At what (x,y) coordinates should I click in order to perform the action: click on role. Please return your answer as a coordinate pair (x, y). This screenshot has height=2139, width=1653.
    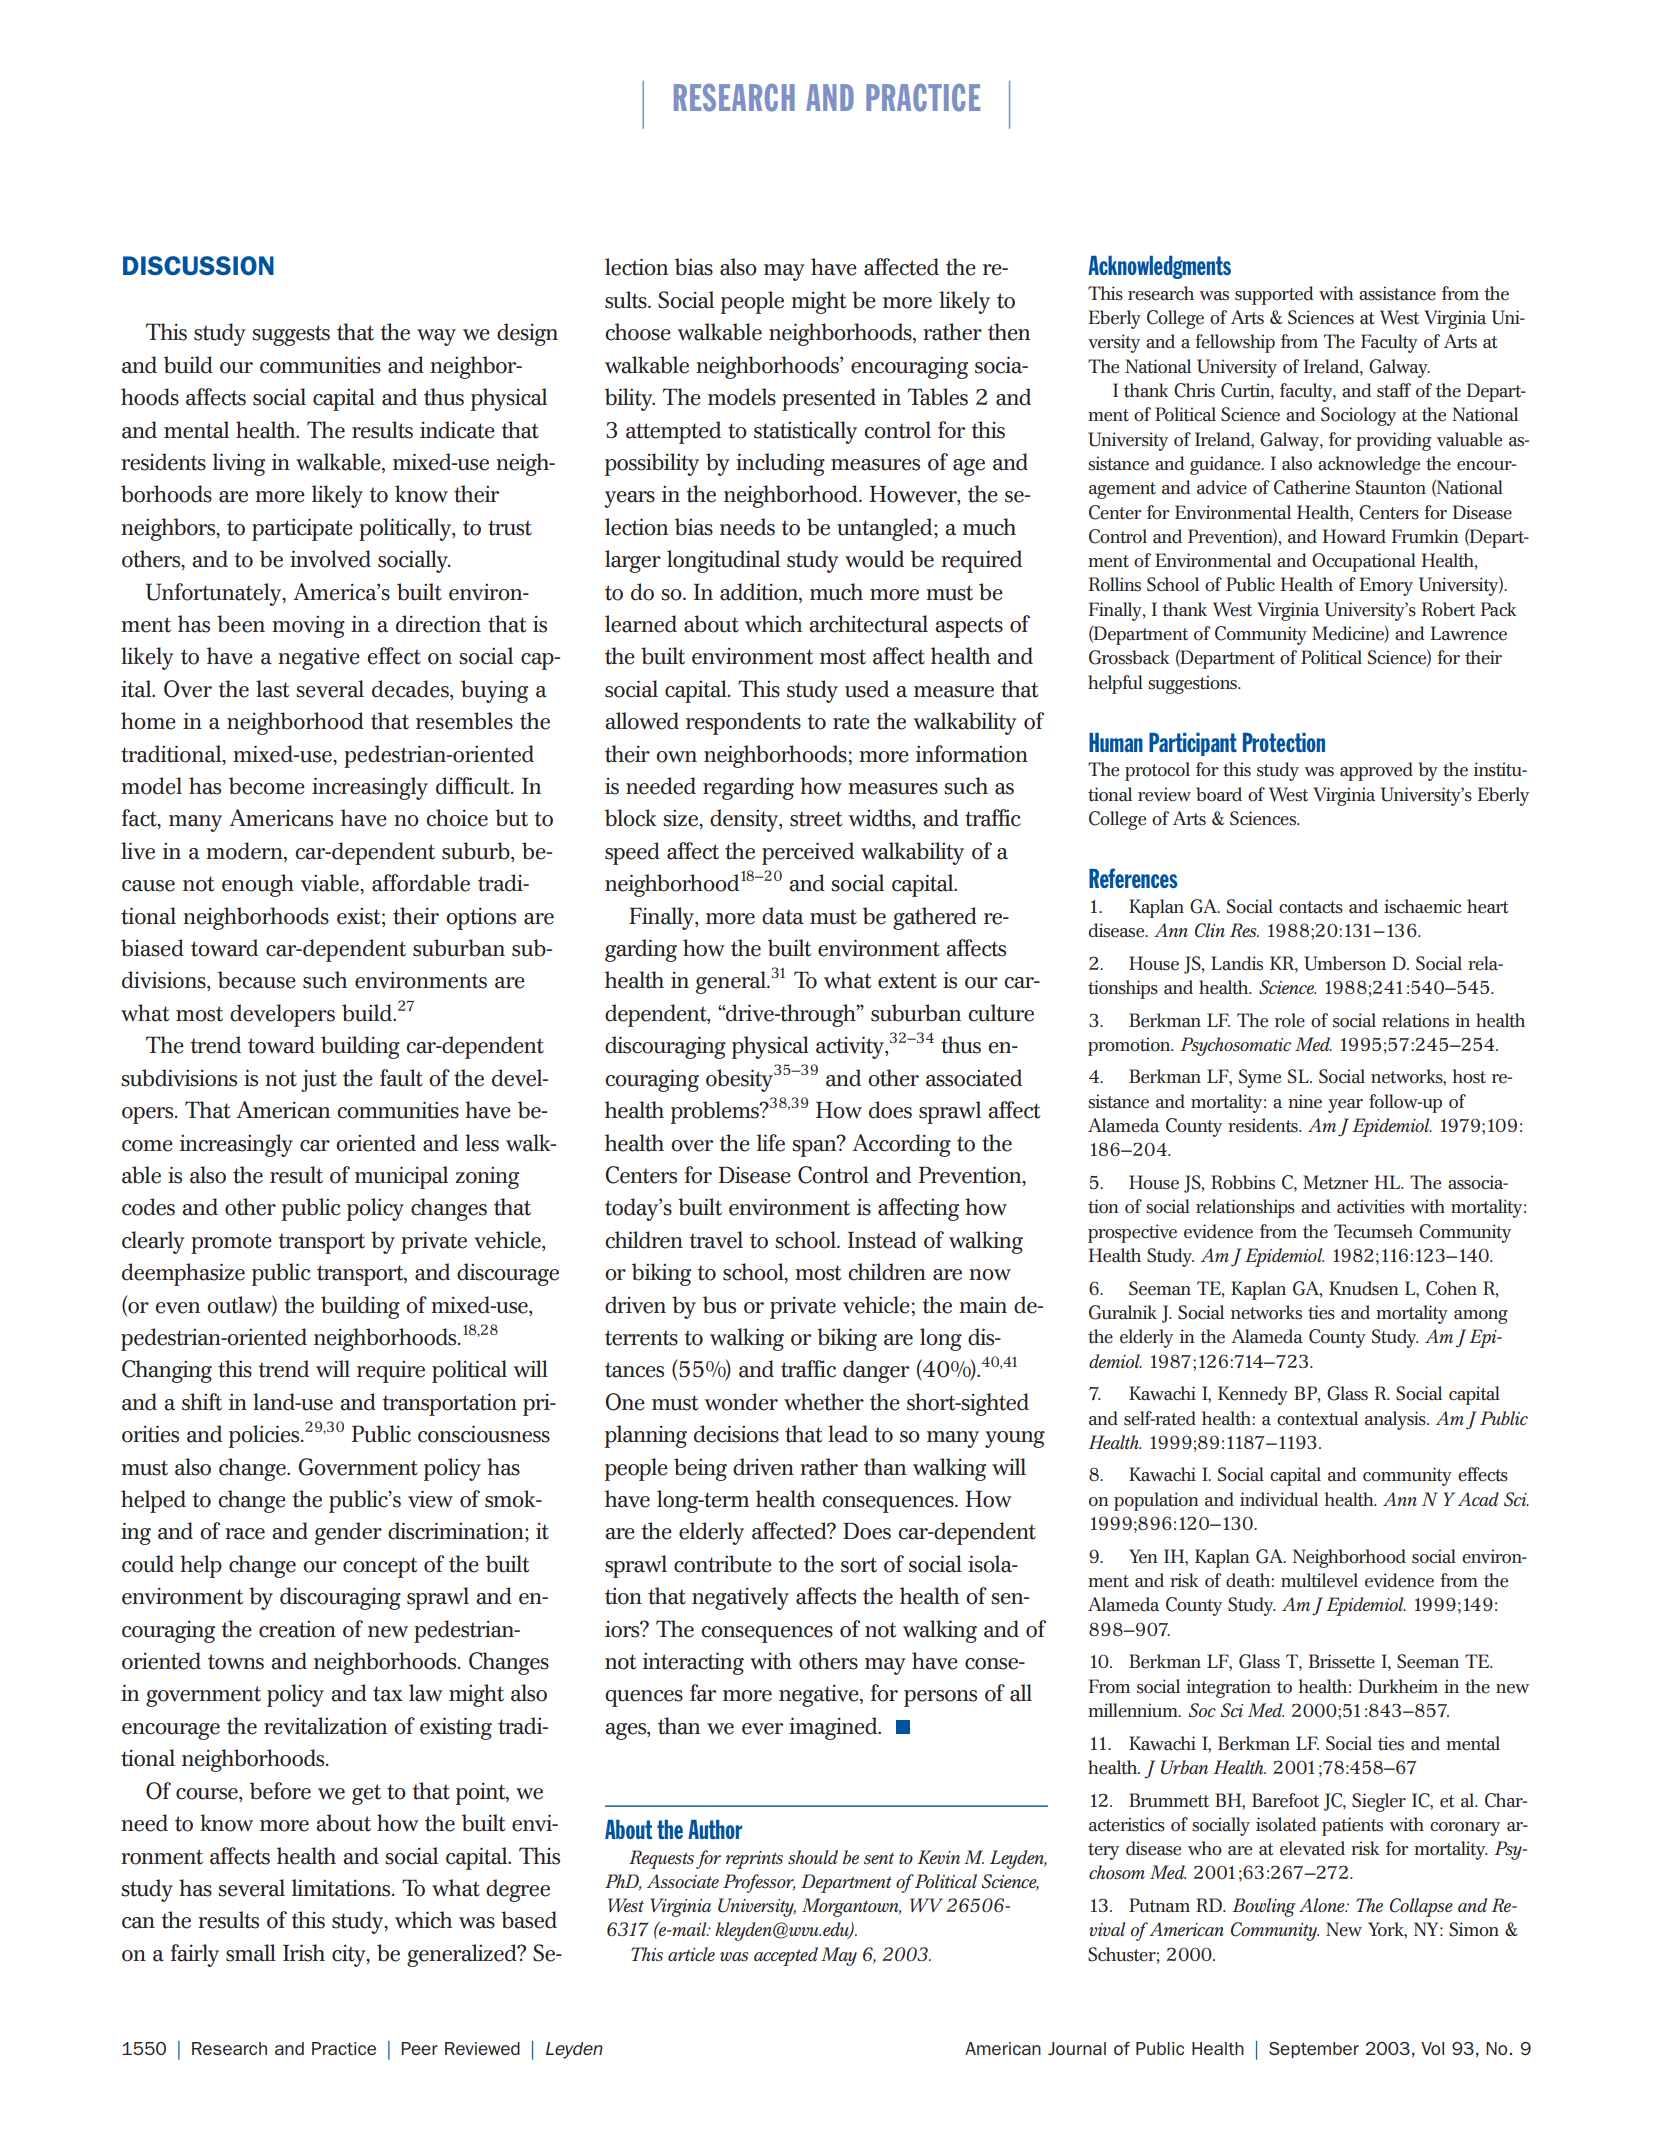
    Looking at the image, I should click on (1290, 1020).
